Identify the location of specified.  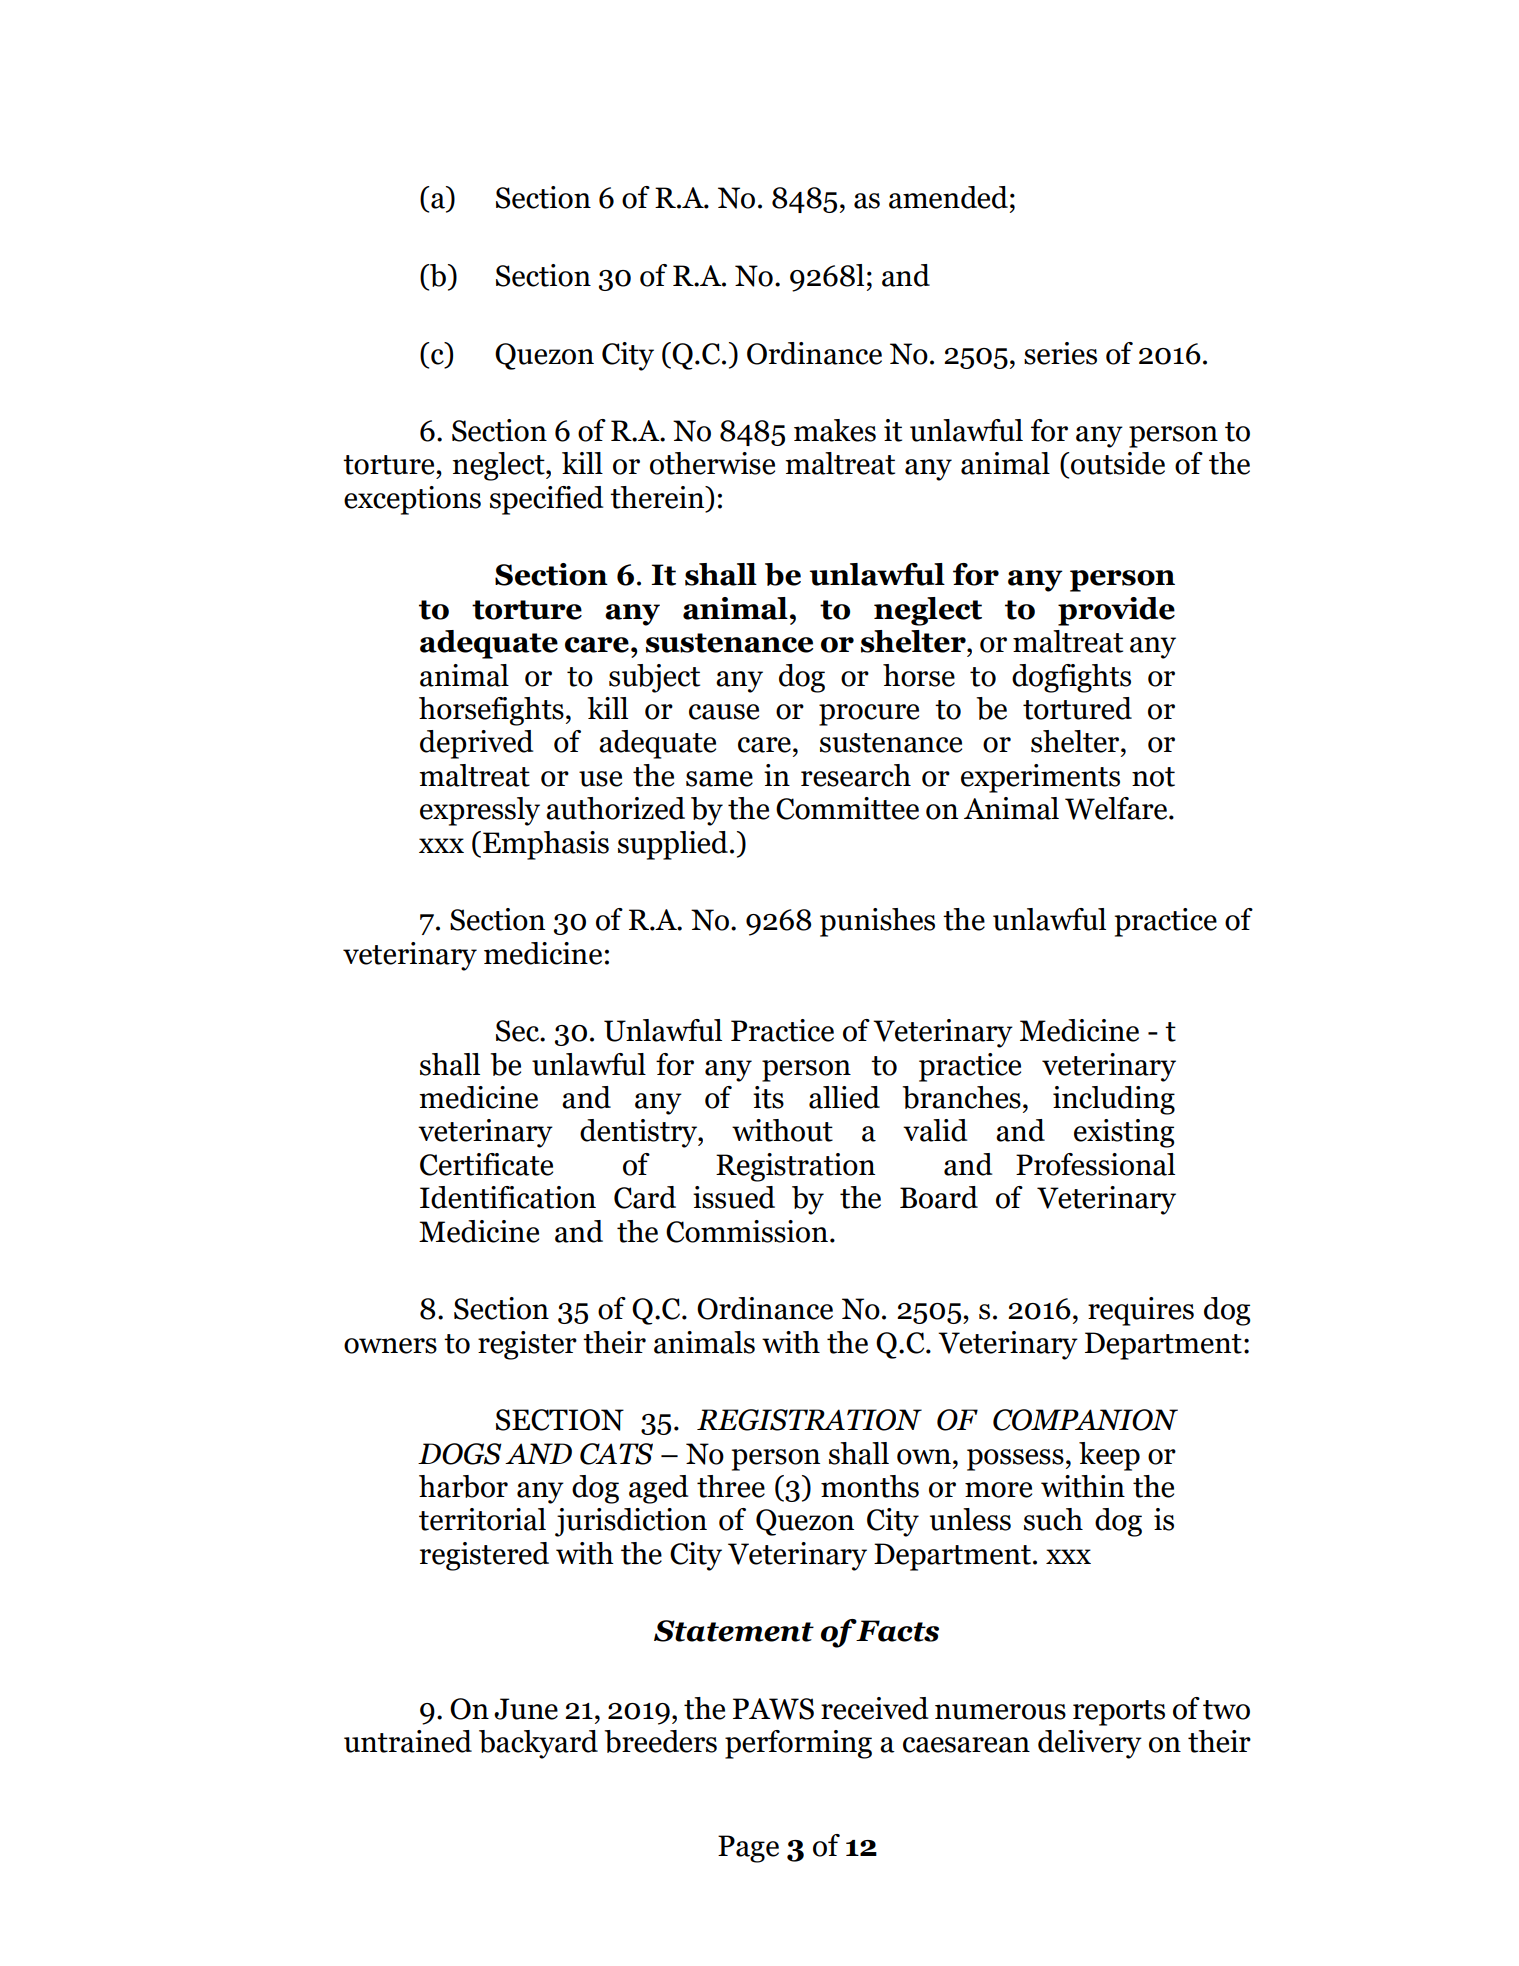
(547, 500).
